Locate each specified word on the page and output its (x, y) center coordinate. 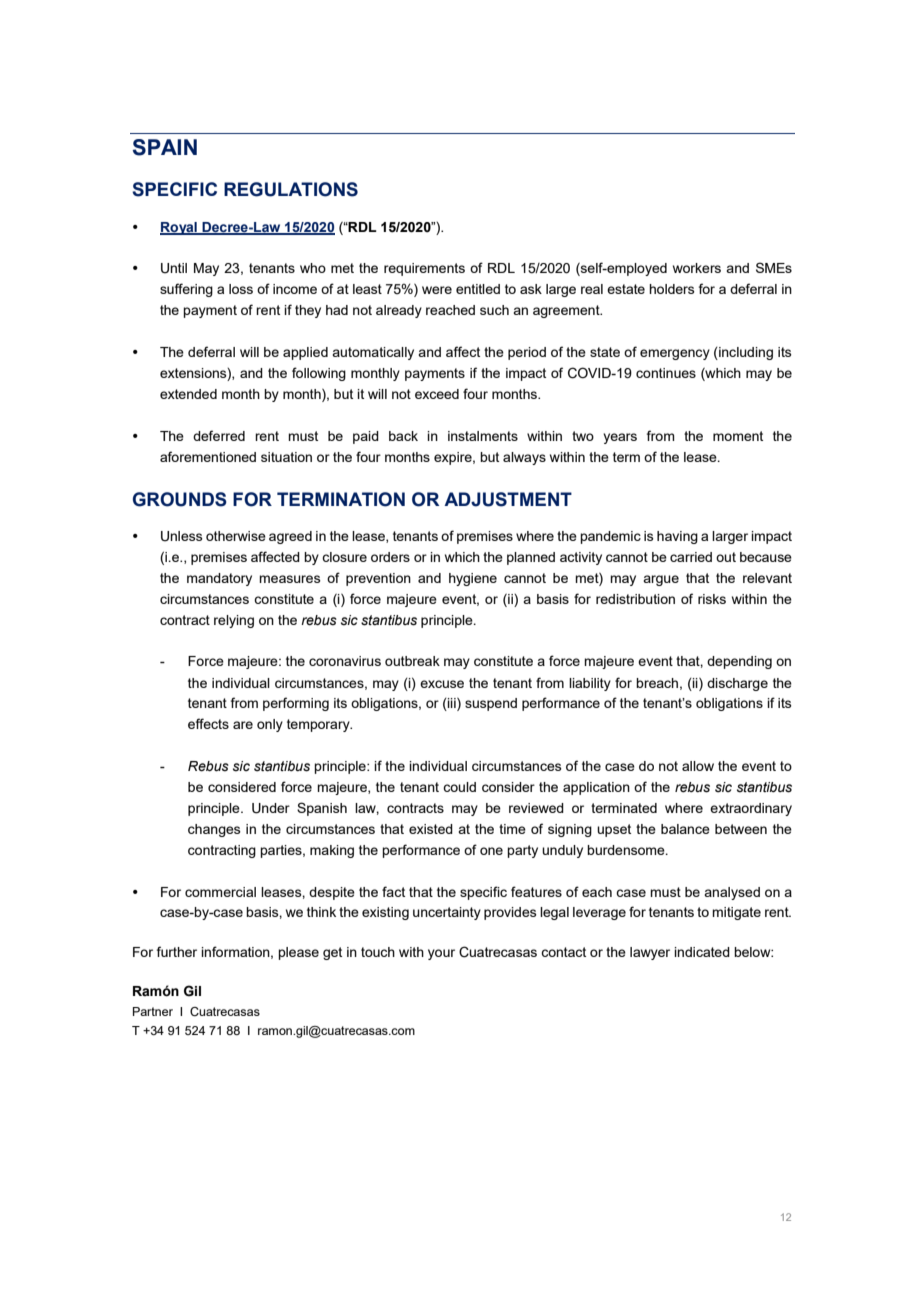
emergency (675, 354)
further (177, 951)
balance (685, 829)
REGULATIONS (291, 189)
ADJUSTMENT (508, 499)
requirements (424, 269)
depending (739, 662)
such (494, 310)
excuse (442, 684)
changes (214, 830)
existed (431, 829)
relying (234, 621)
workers (697, 268)
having (677, 537)
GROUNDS (180, 499)
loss (241, 289)
